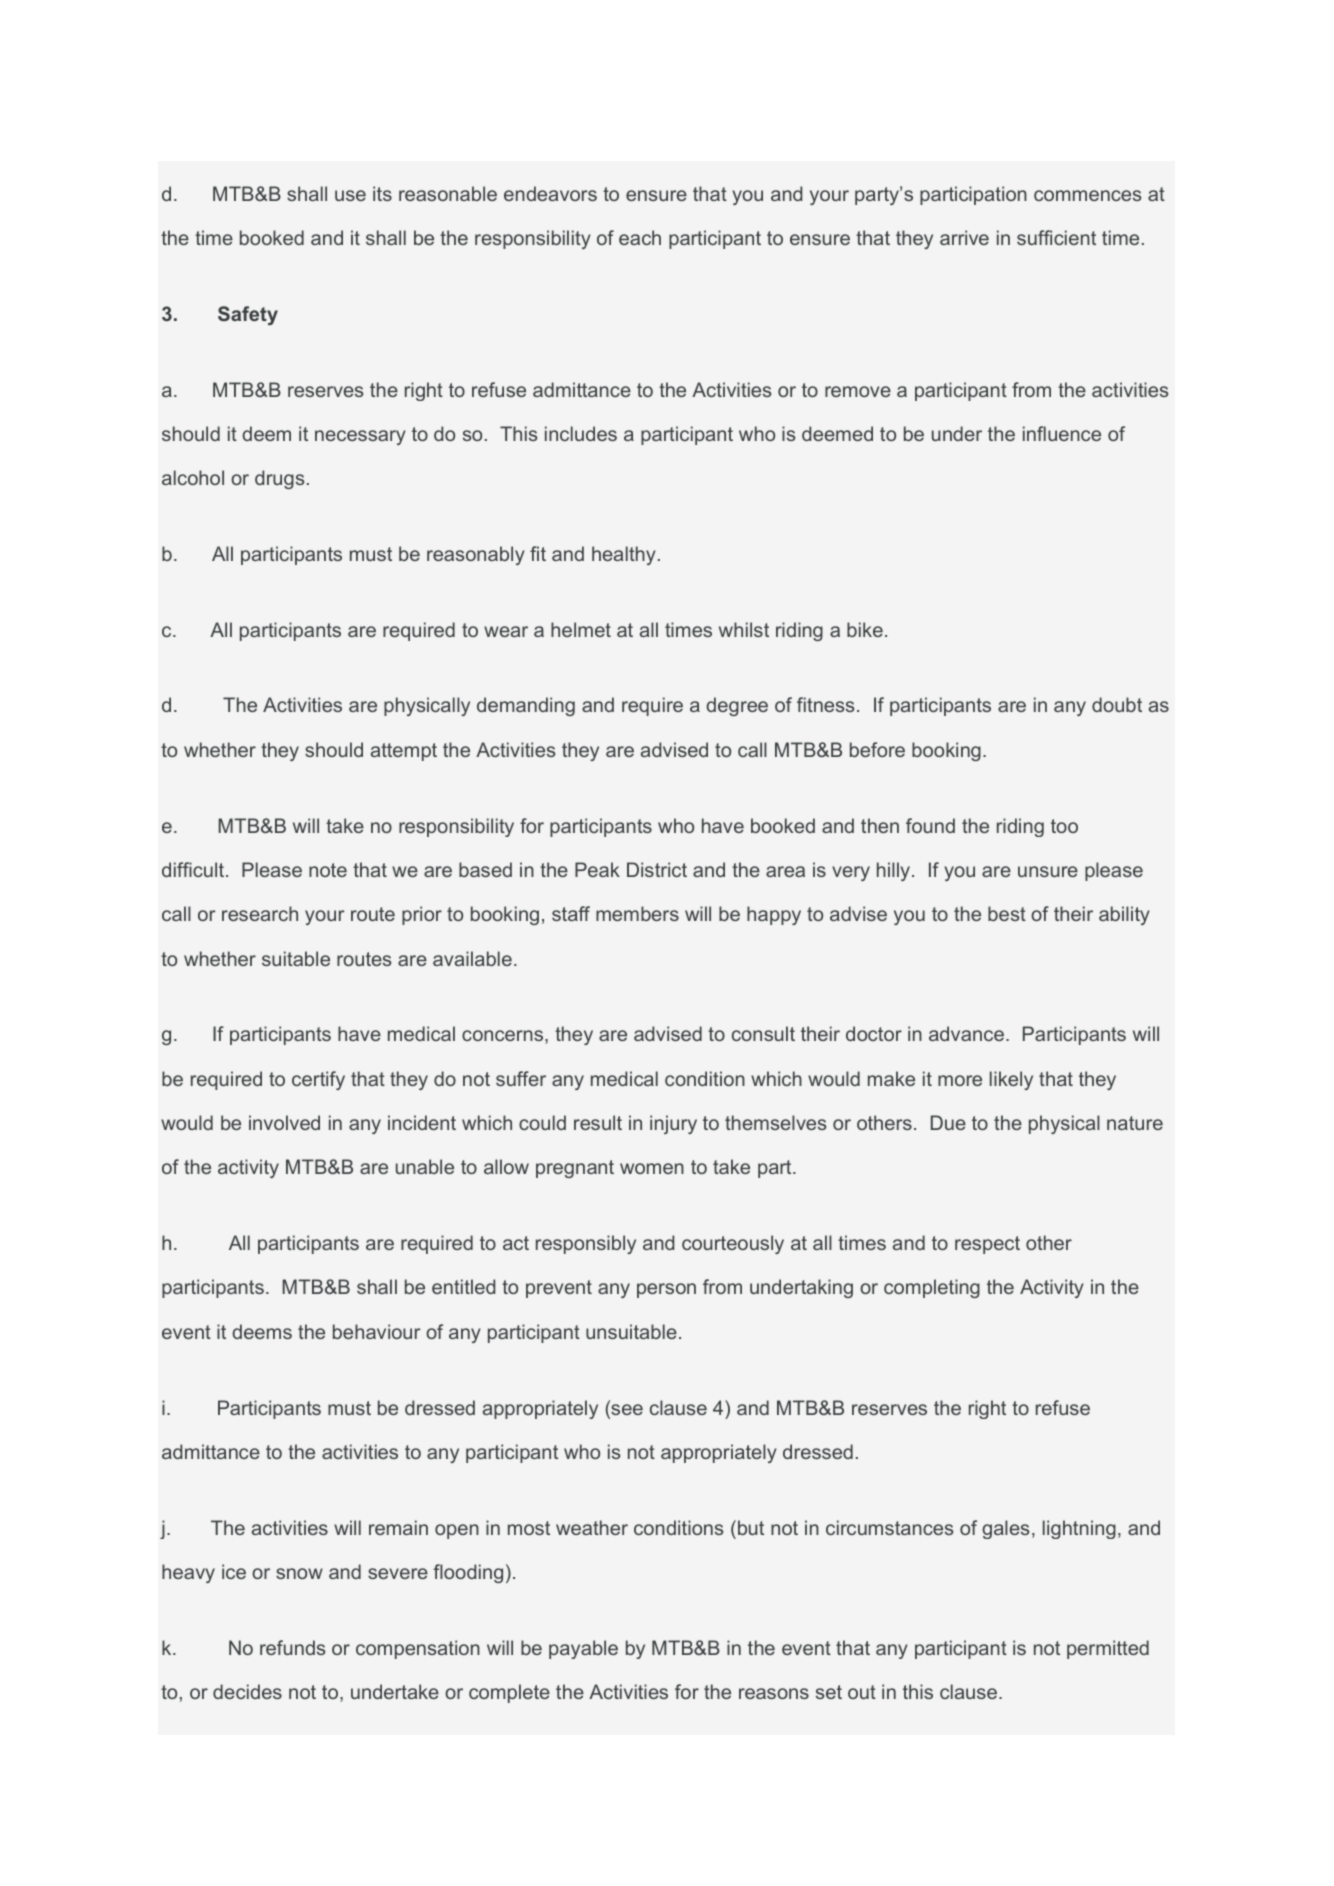 The image size is (1334, 1886). Describe the element at coordinates (377, 1331) in the screenshot. I see `behaviour` at that location.
